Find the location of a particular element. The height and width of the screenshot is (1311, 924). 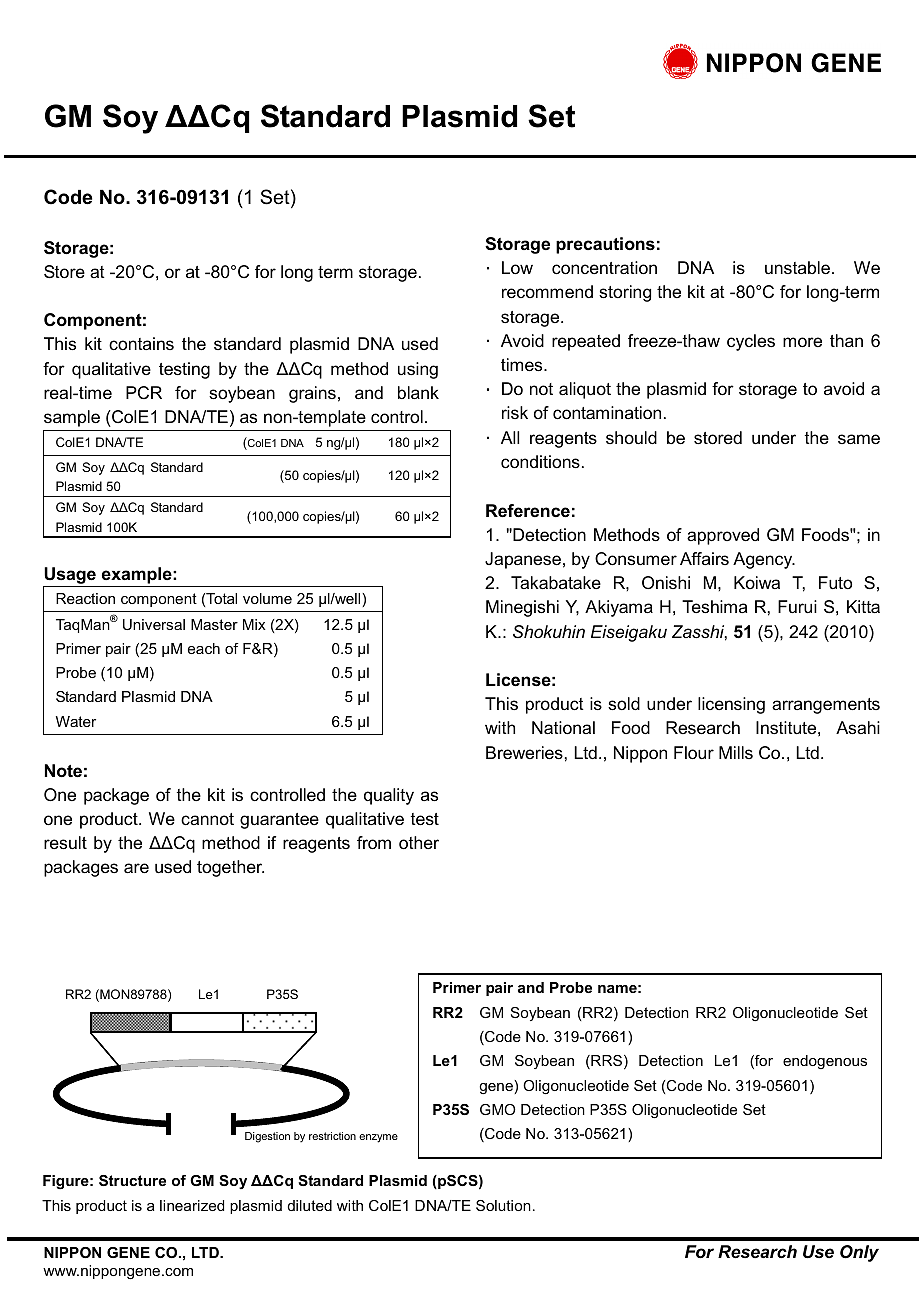

Breweries is located at coordinates (524, 753).
